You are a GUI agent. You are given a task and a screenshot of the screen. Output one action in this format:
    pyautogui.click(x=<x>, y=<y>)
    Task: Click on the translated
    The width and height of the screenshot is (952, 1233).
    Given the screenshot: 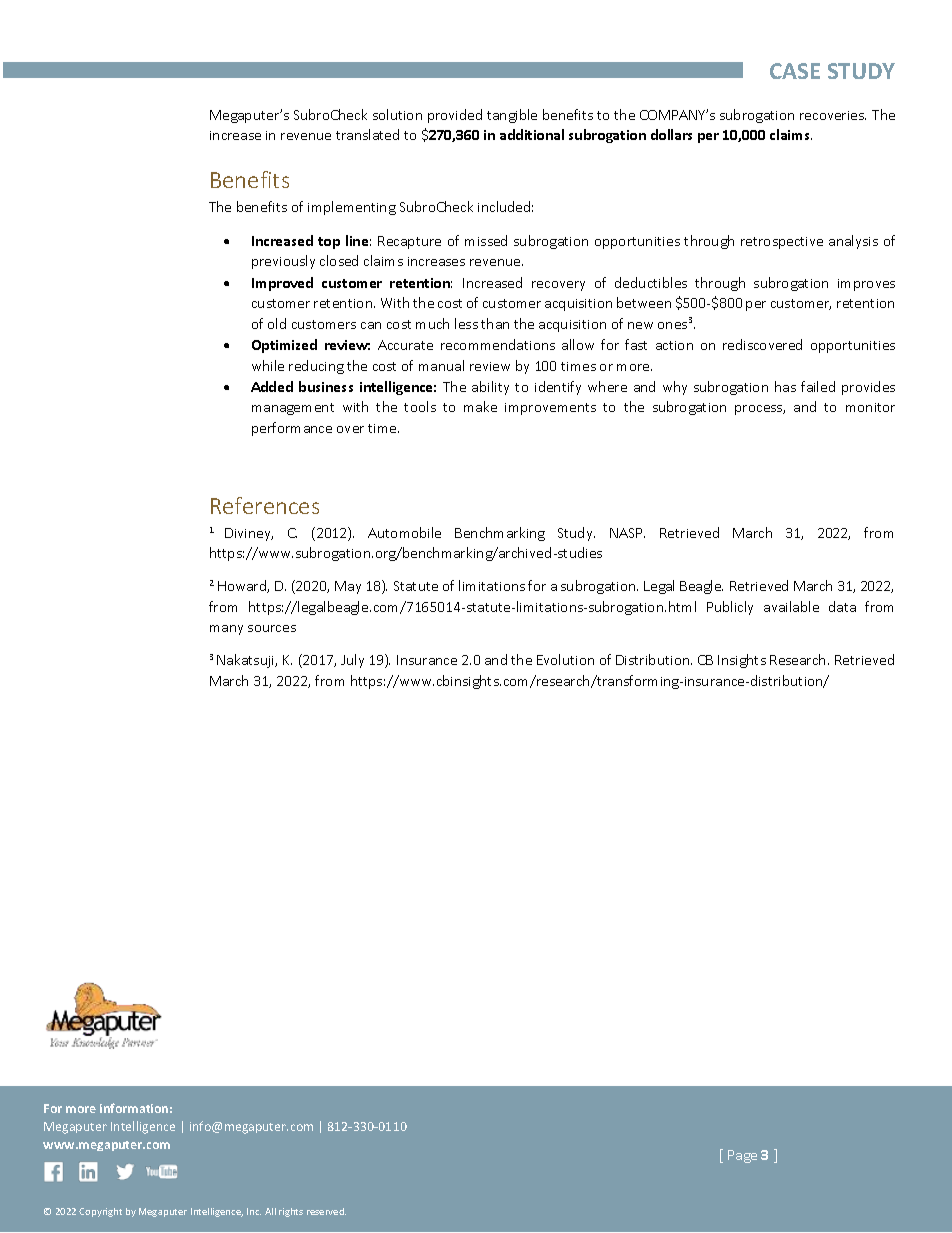 What is the action you would take?
    pyautogui.click(x=367, y=134)
